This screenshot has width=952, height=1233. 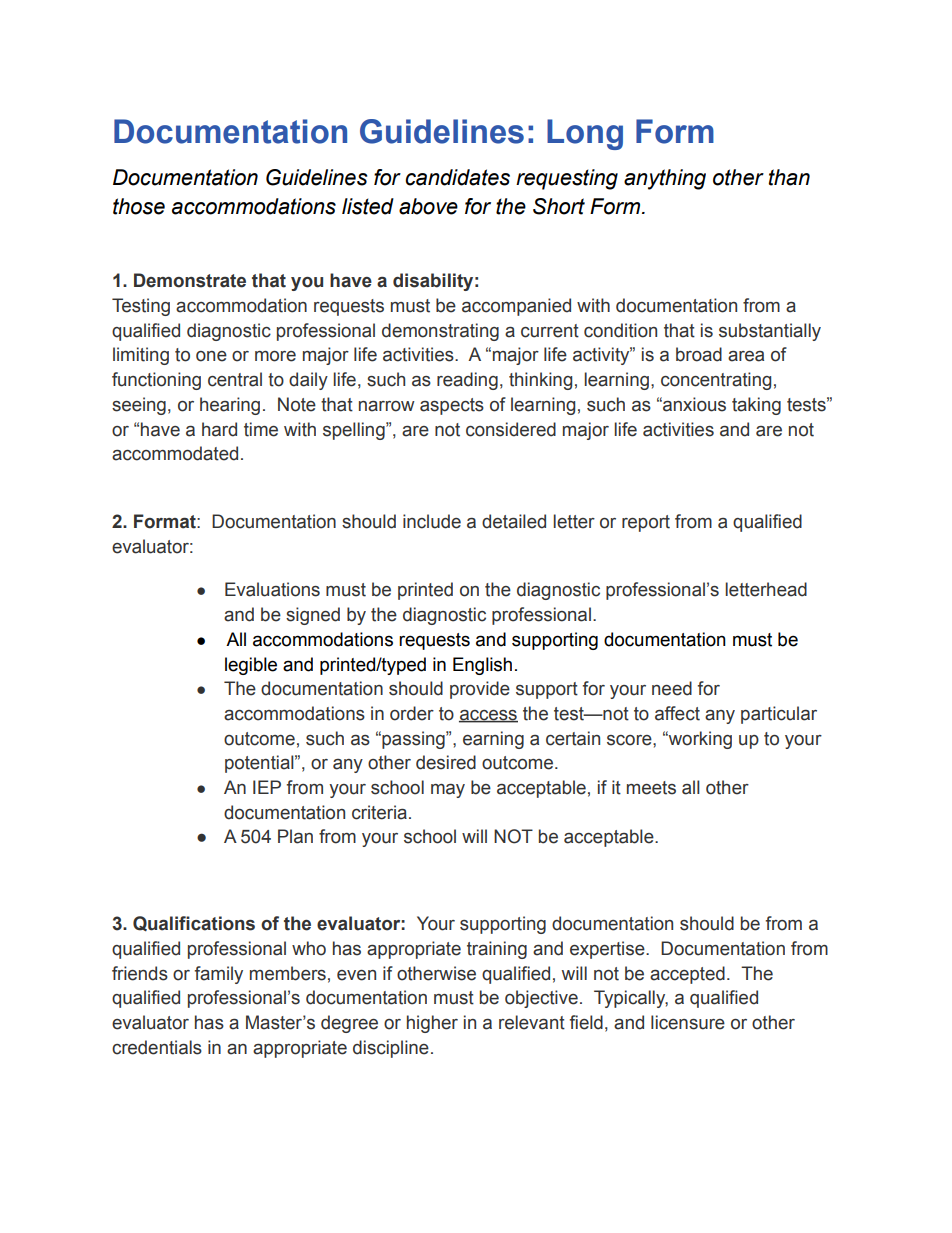 I want to click on reading, so click(x=467, y=381).
